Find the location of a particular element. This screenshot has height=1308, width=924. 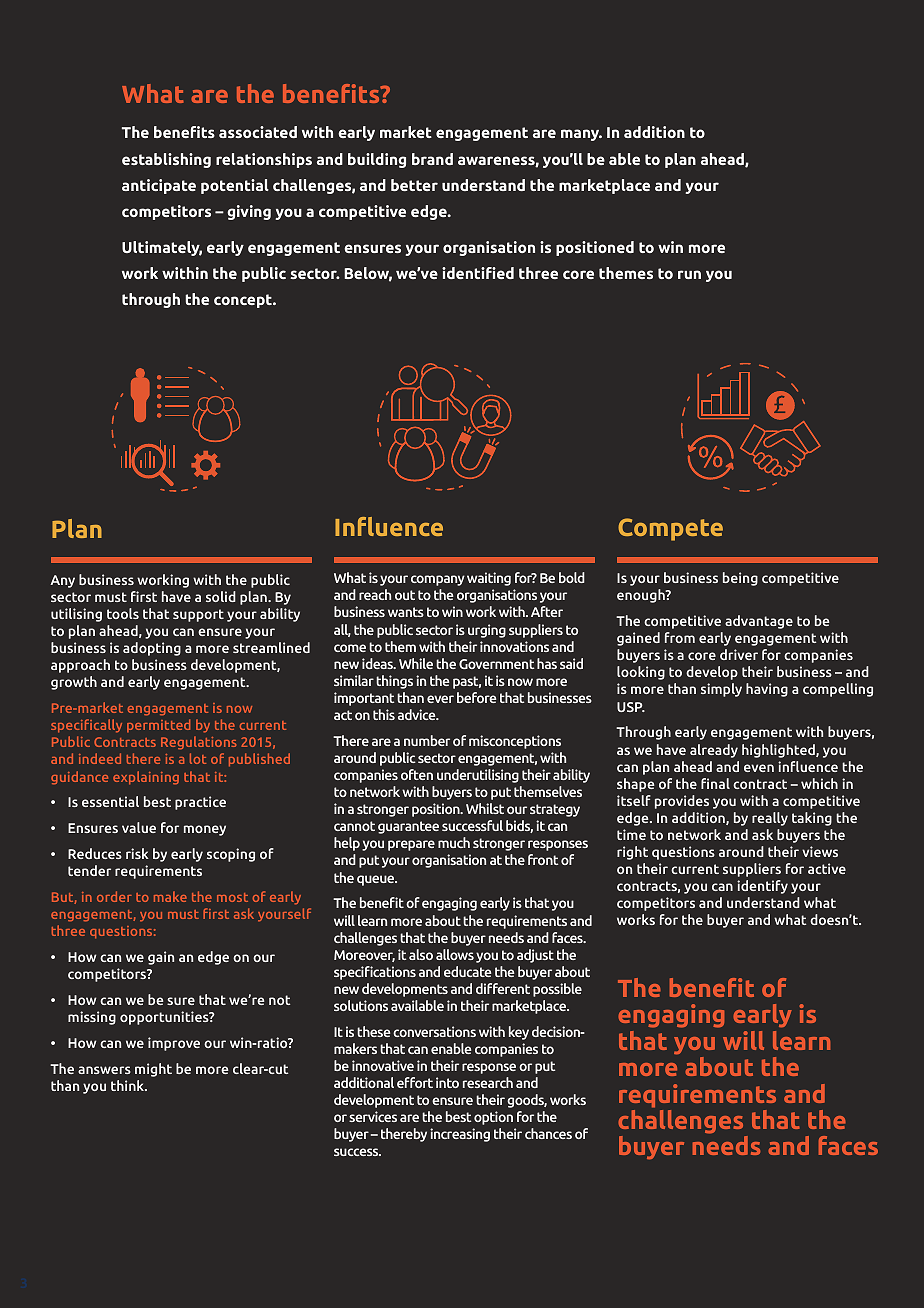

advantage is located at coordinates (759, 622).
